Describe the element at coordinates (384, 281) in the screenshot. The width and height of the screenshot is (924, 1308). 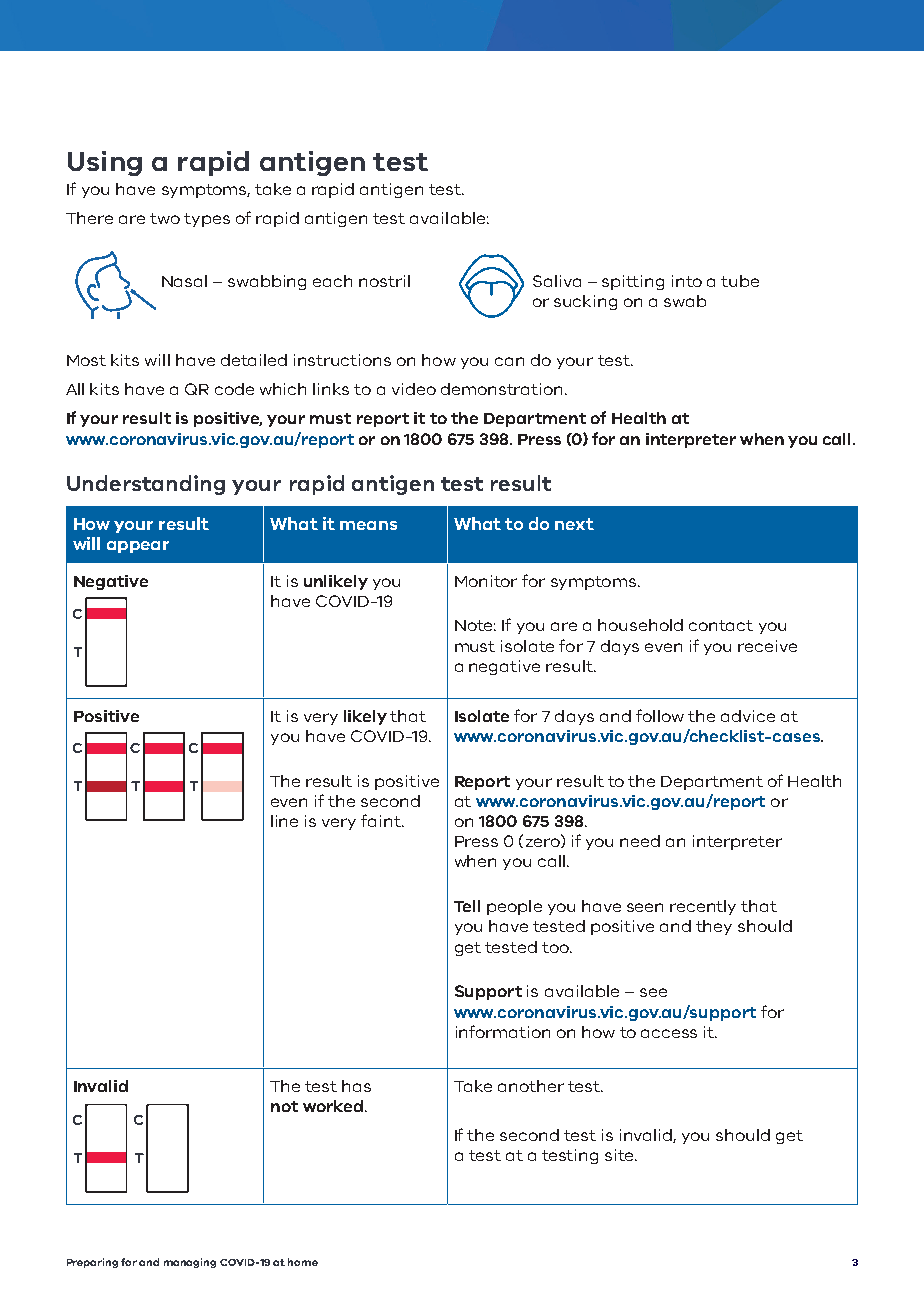
I see `nostril` at that location.
